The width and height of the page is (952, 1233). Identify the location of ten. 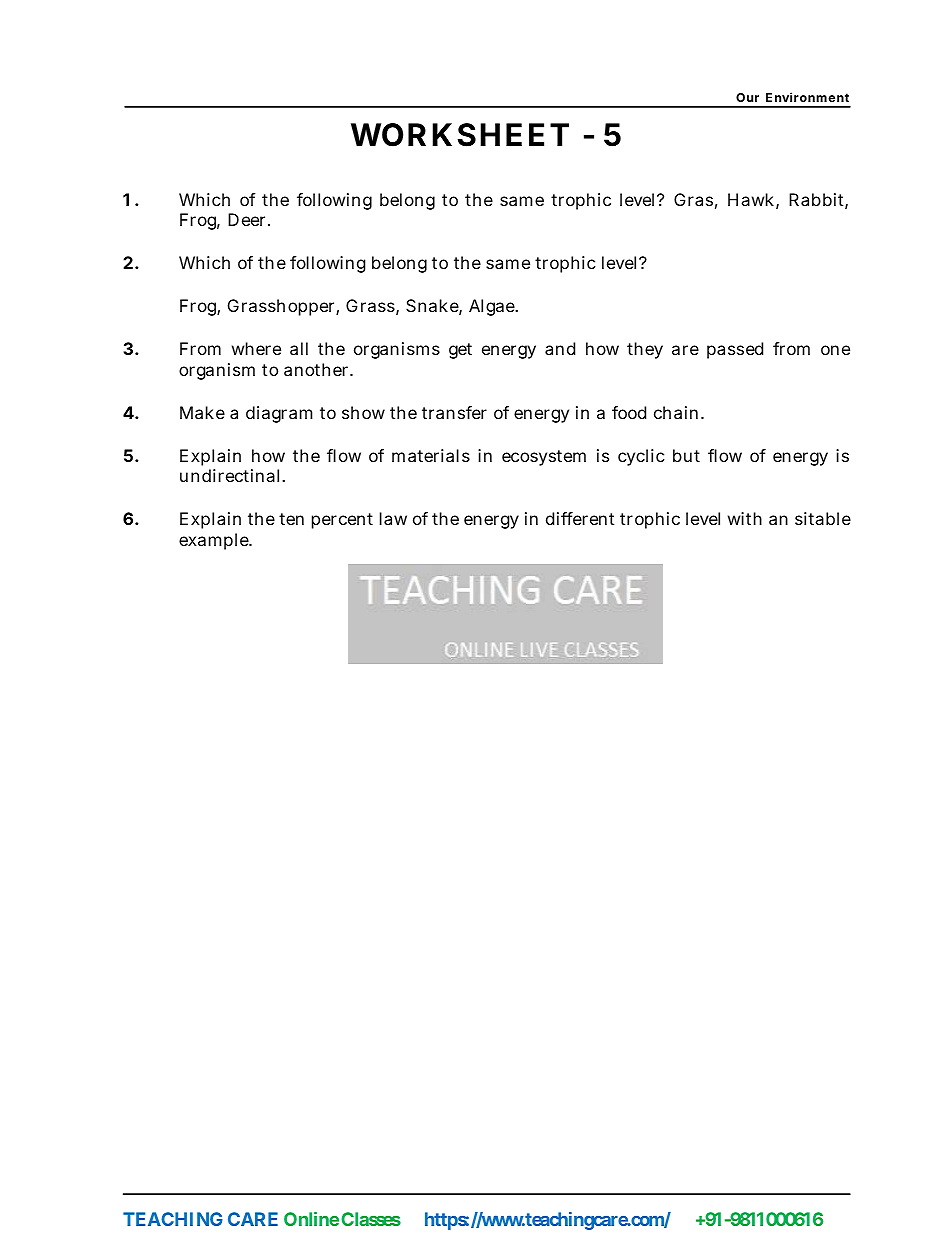
(291, 519).
